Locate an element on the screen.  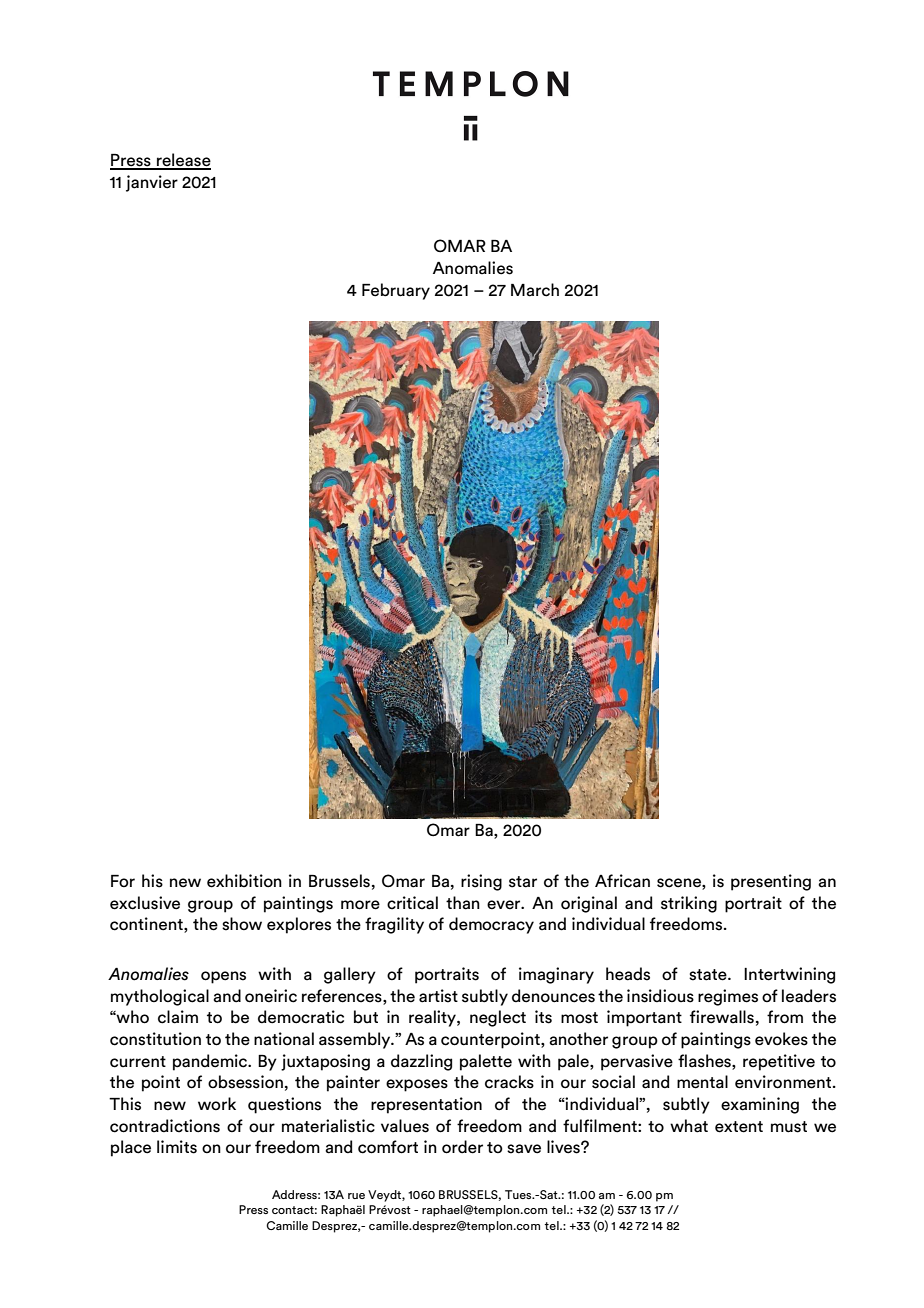
African is located at coordinates (622, 881).
